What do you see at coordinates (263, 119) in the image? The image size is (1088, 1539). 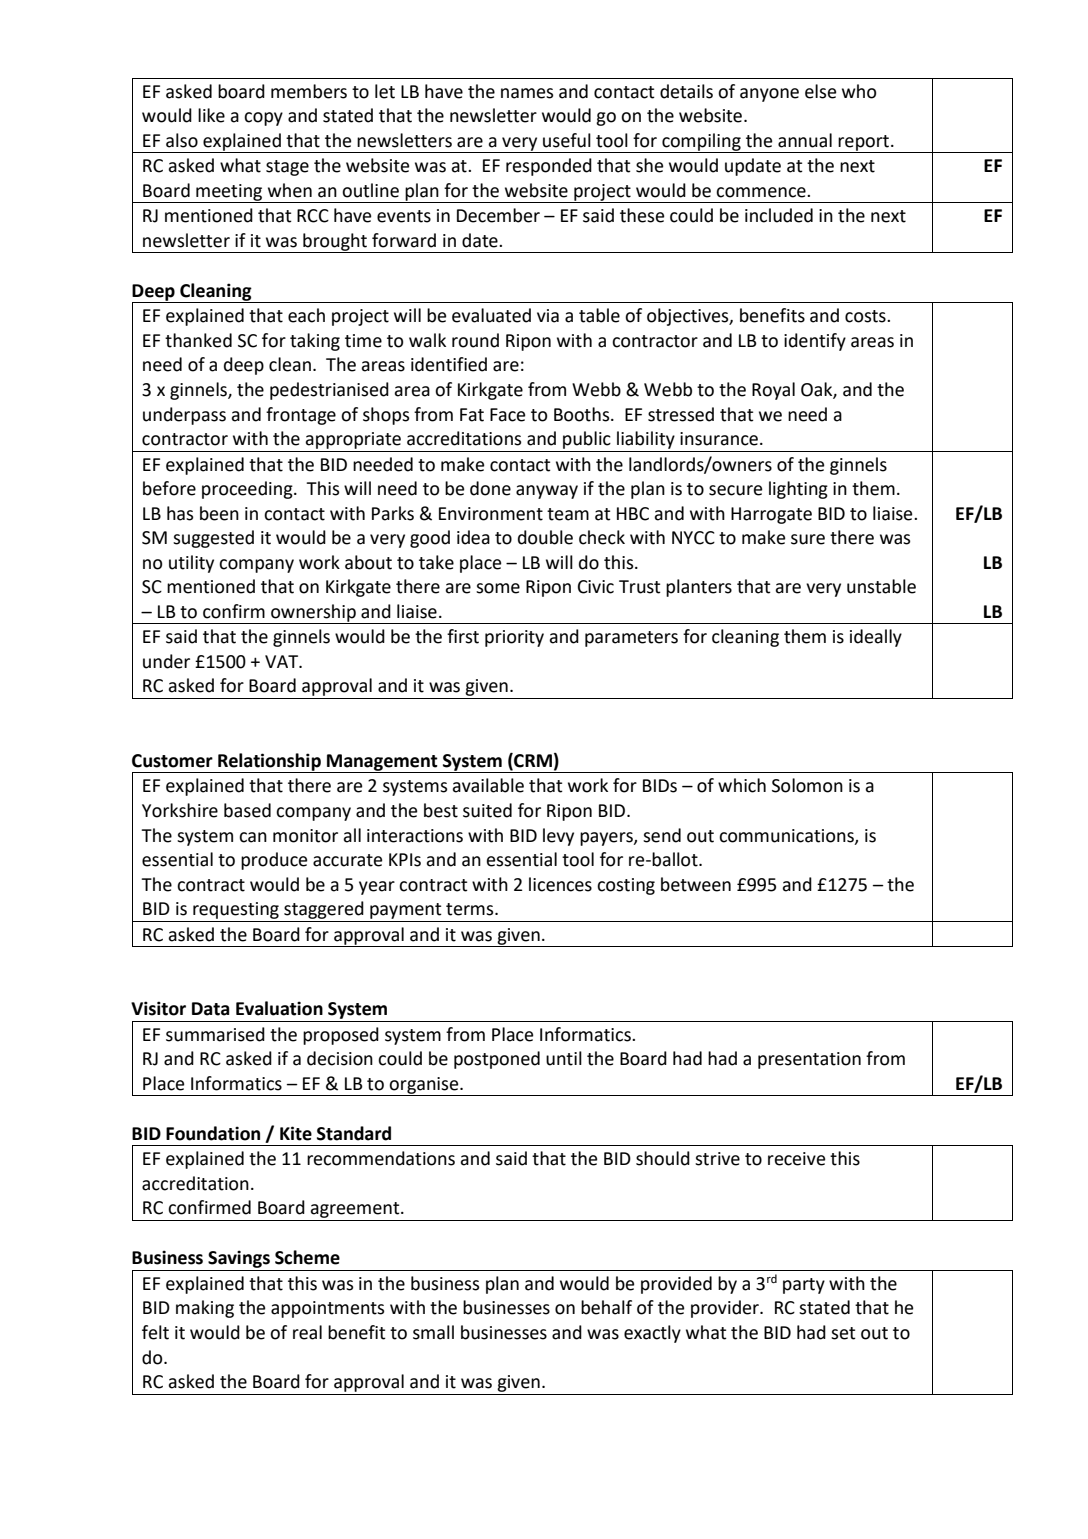 I see `copy` at bounding box center [263, 119].
